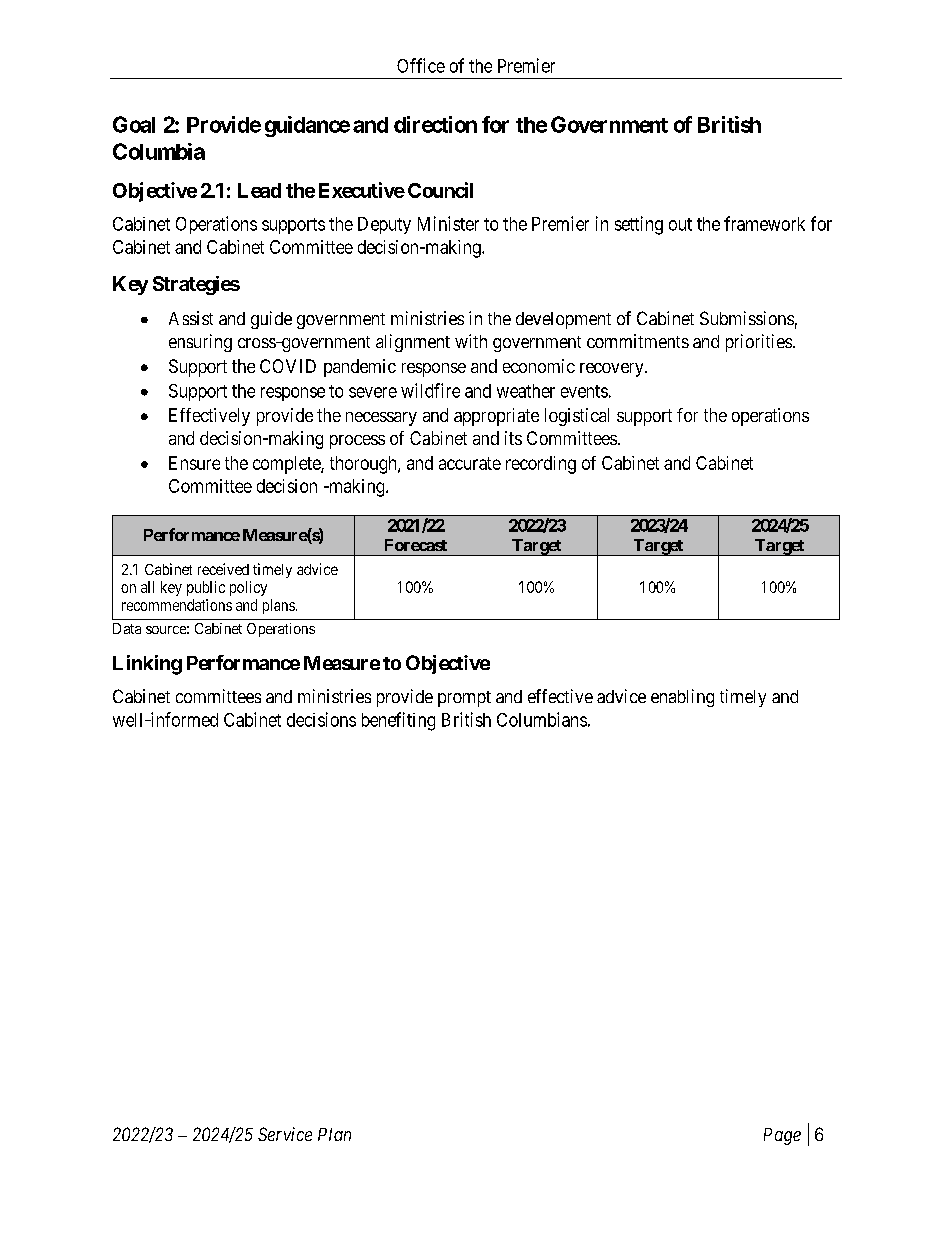 The width and height of the screenshot is (952, 1233). Describe the element at coordinates (435, 124) in the screenshot. I see `direction` at that location.
